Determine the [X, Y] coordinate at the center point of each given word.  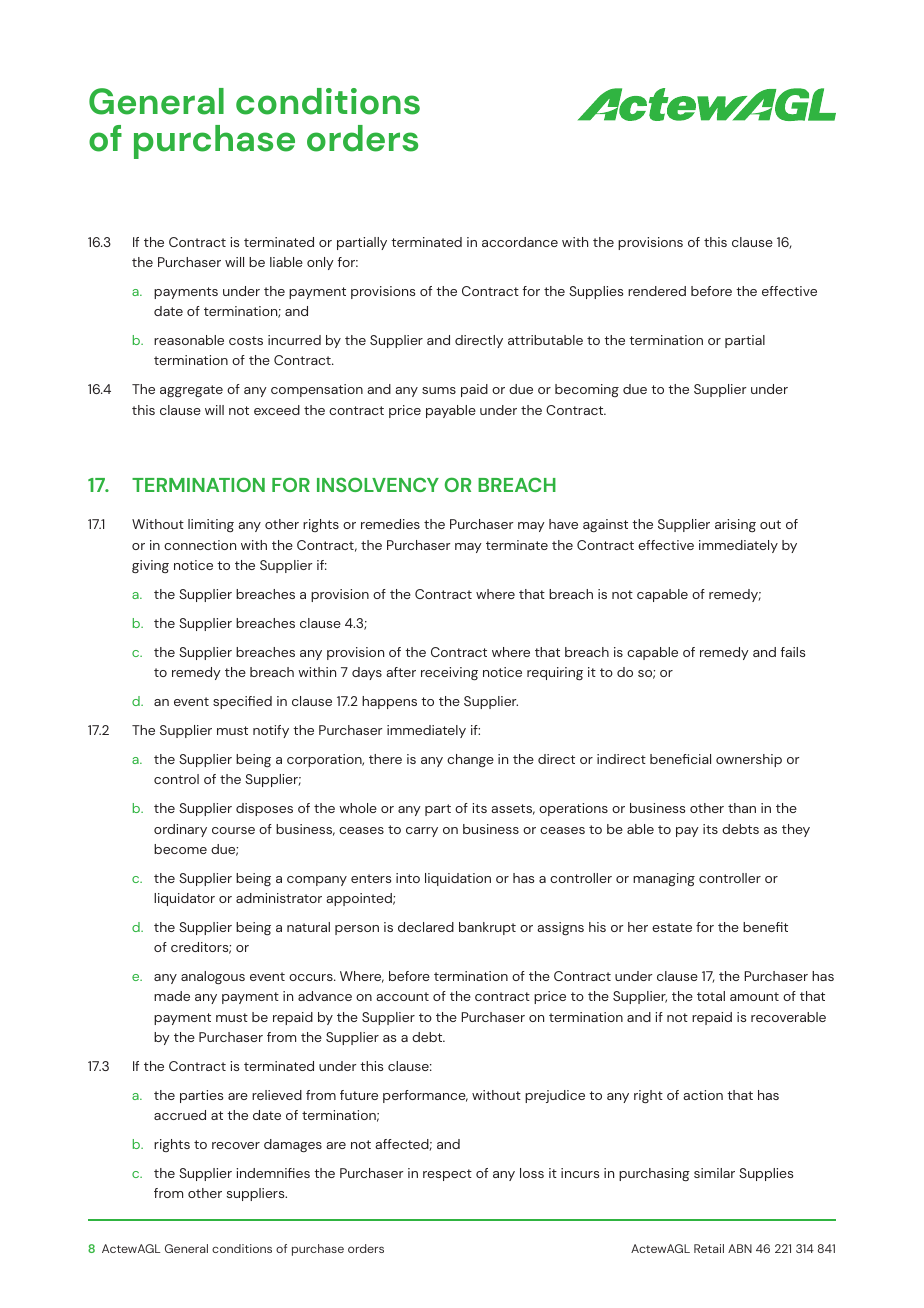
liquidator [184, 899]
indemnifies [273, 1173]
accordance [520, 242]
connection [200, 545]
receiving [449, 674]
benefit [765, 927]
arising [735, 526]
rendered [657, 291]
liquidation [458, 879]
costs [246, 340]
